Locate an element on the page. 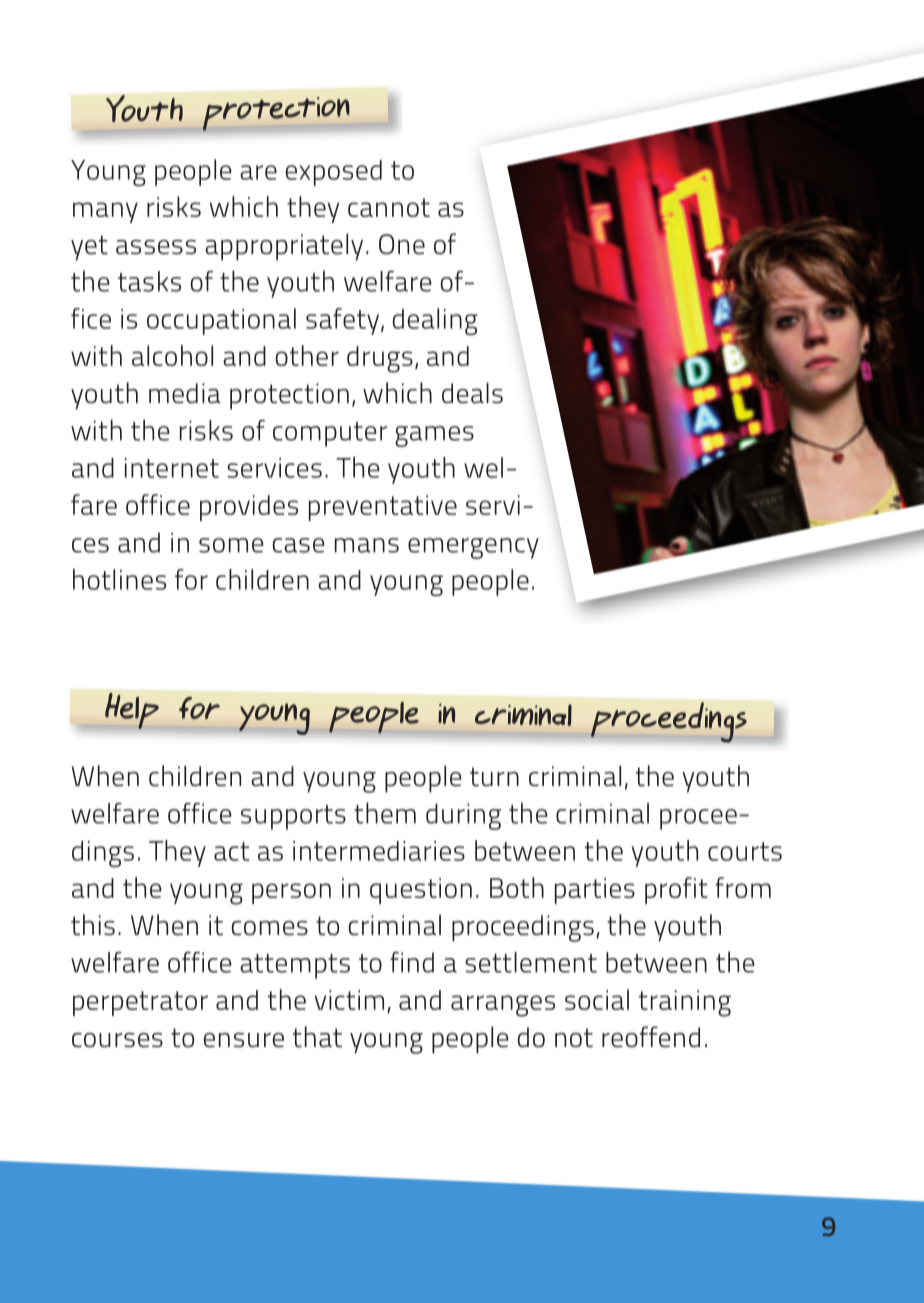  cannot is located at coordinates (389, 207).
